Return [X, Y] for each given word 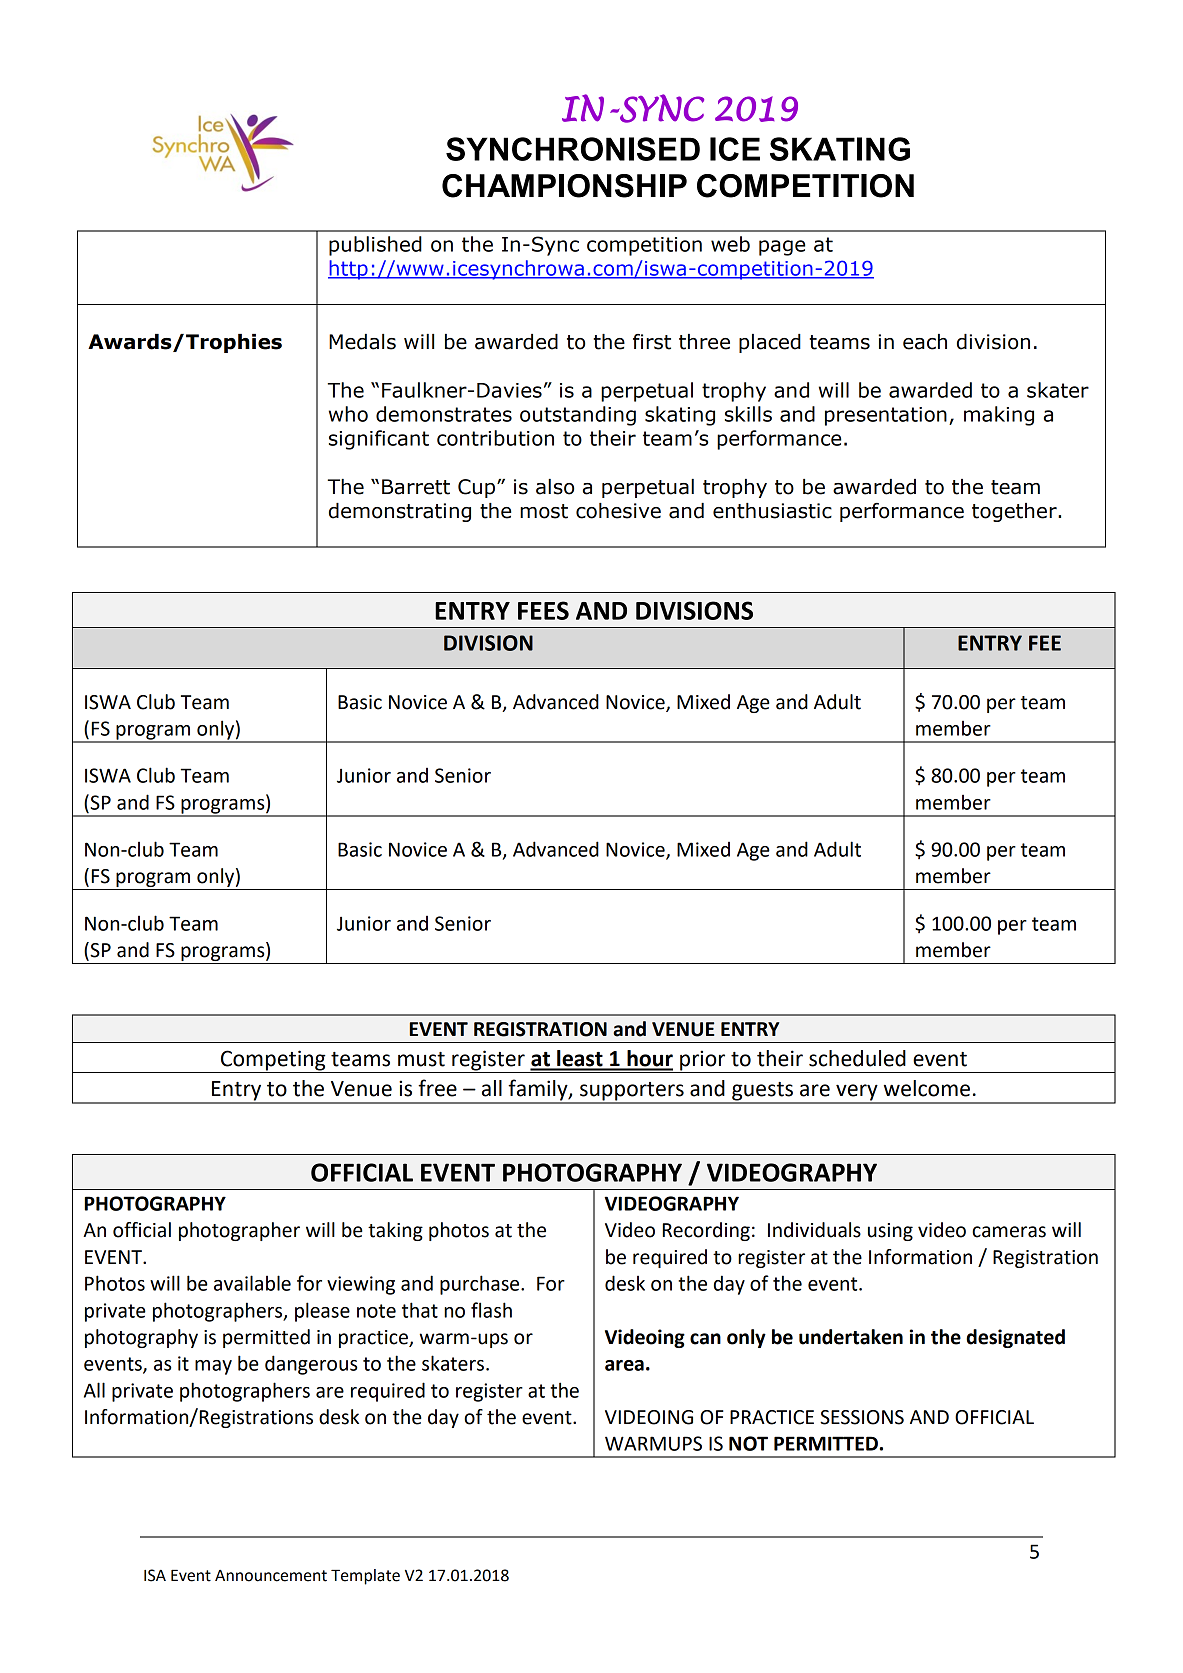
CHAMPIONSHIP [564, 186]
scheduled [857, 1058]
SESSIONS [862, 1417]
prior [702, 1060]
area [624, 1365]
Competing [273, 1060]
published [375, 246]
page [782, 248]
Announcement [271, 1576]
